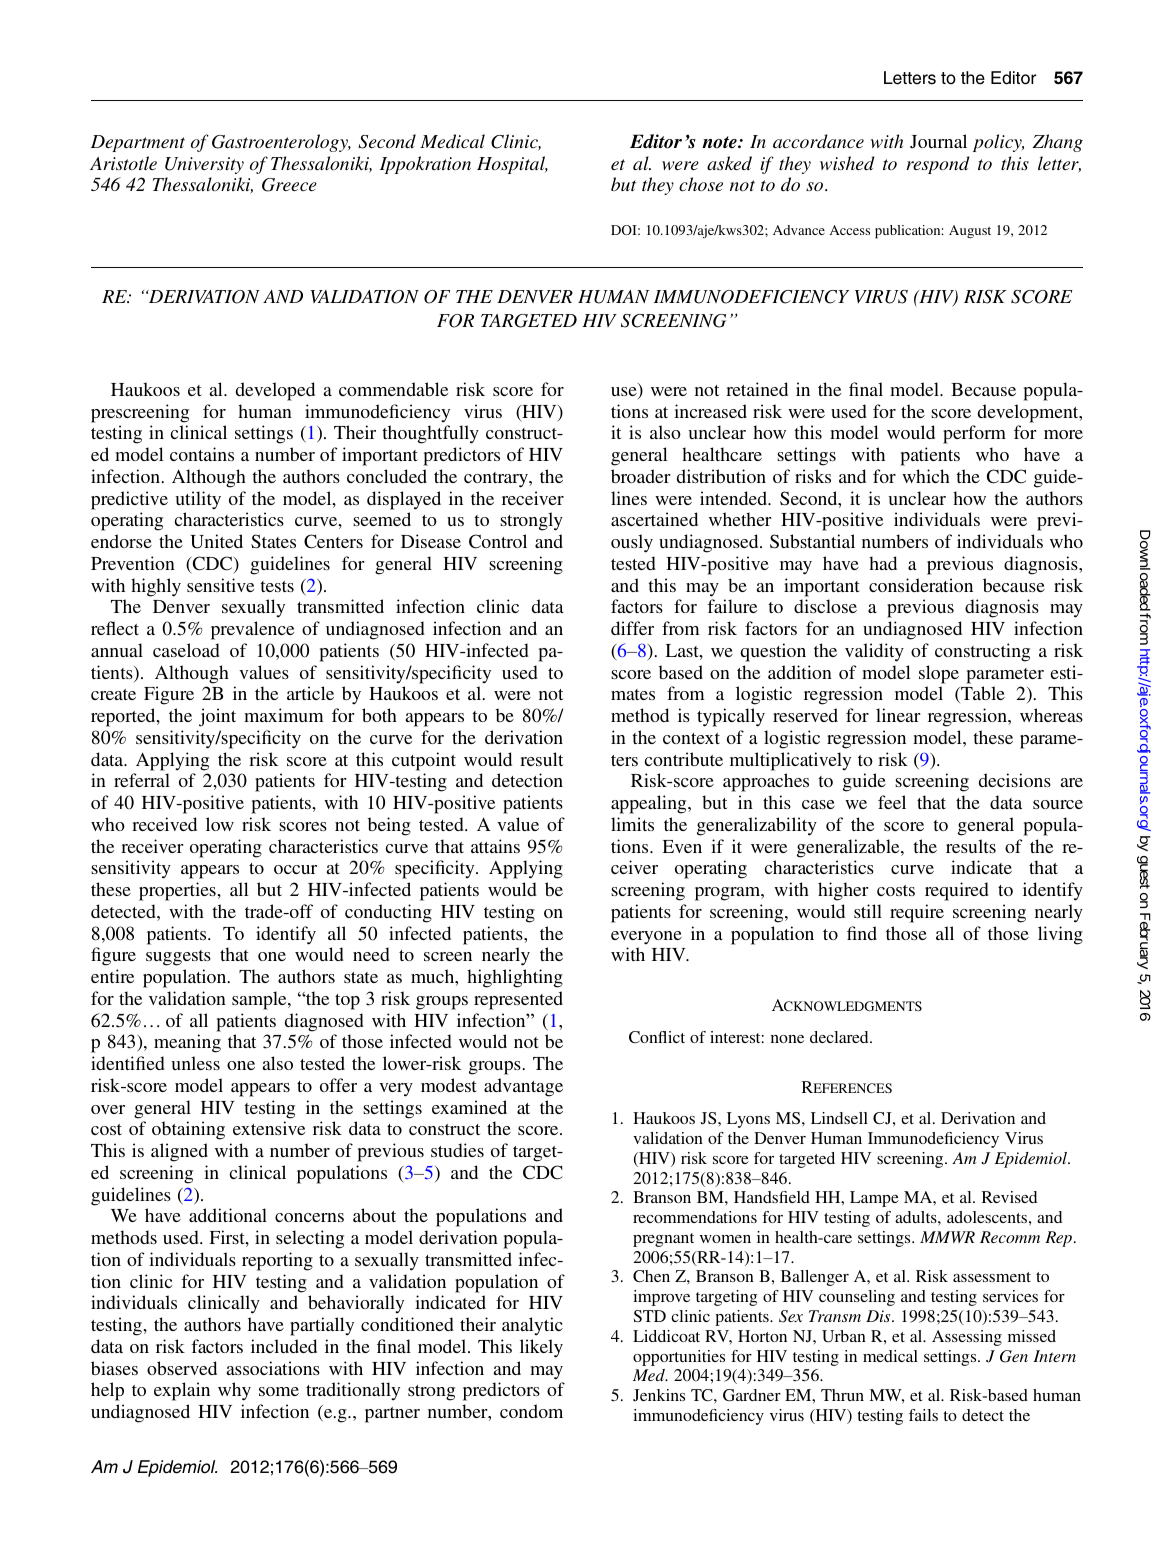 The image size is (1174, 1548). Describe the element at coordinates (701, 184) in the image. I see `chose` at that location.
